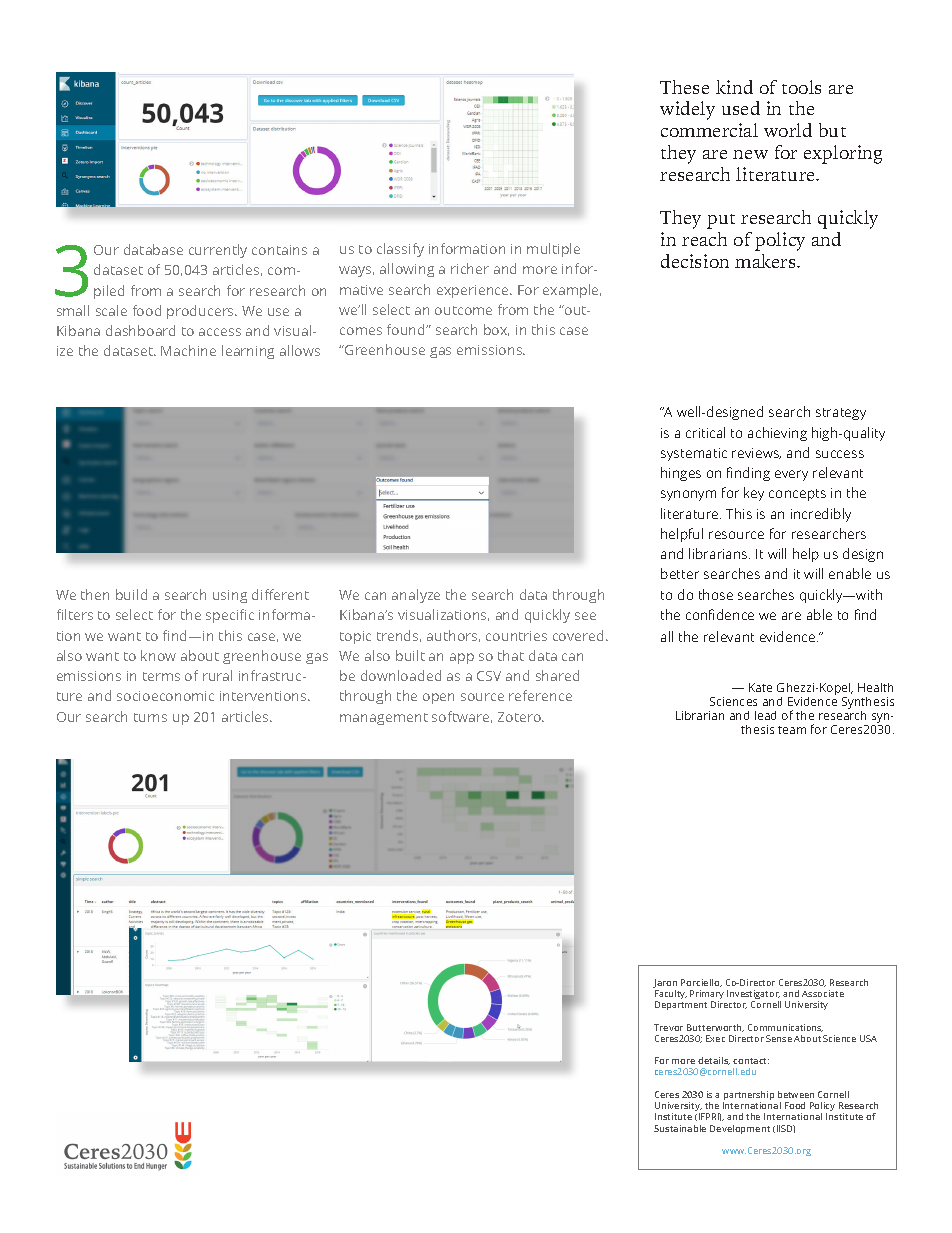 This image has height=1233, width=952. What do you see at coordinates (668, 1027) in the image?
I see `Trevor` at bounding box center [668, 1027].
